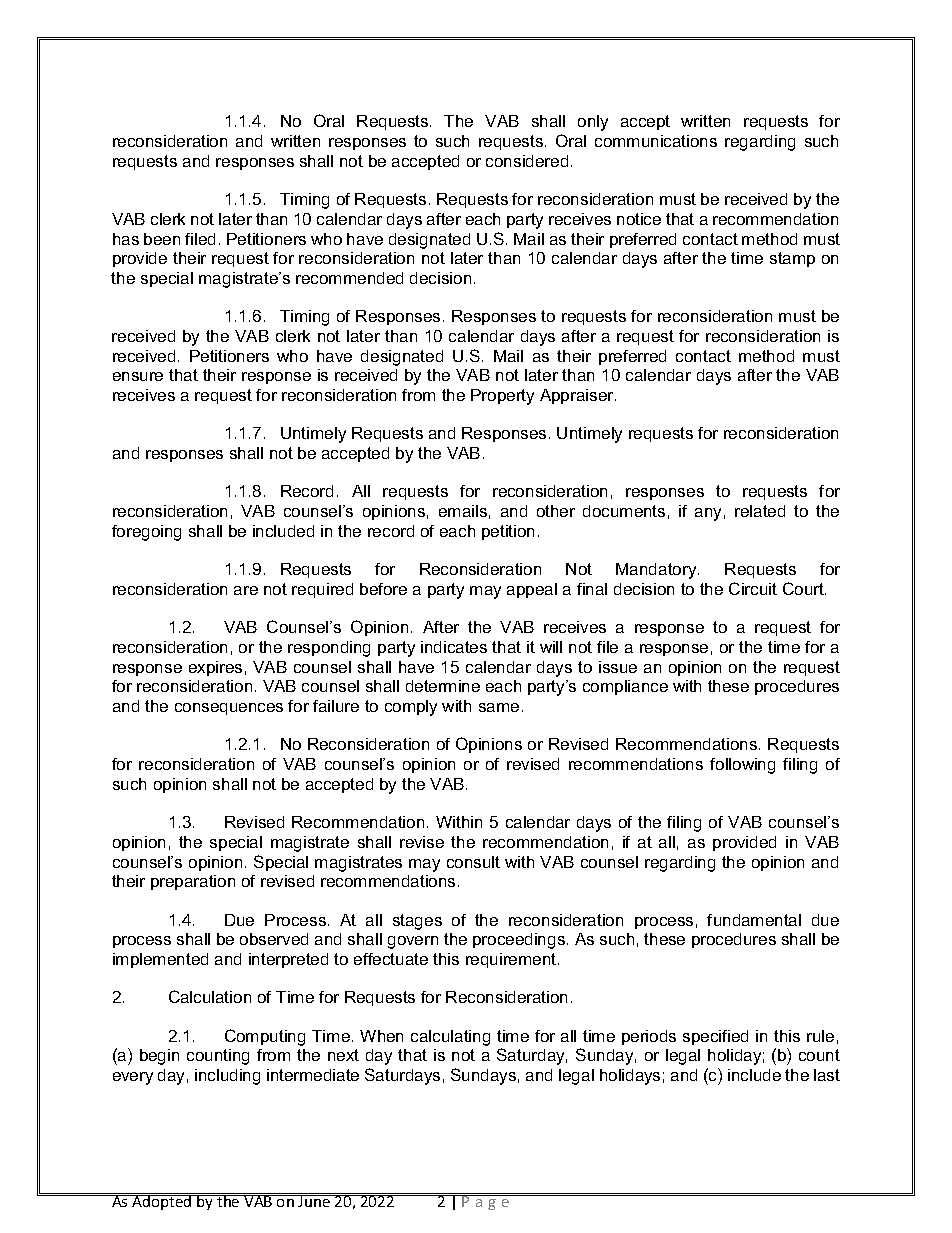 The image size is (952, 1233). I want to click on preparation, so click(193, 882).
